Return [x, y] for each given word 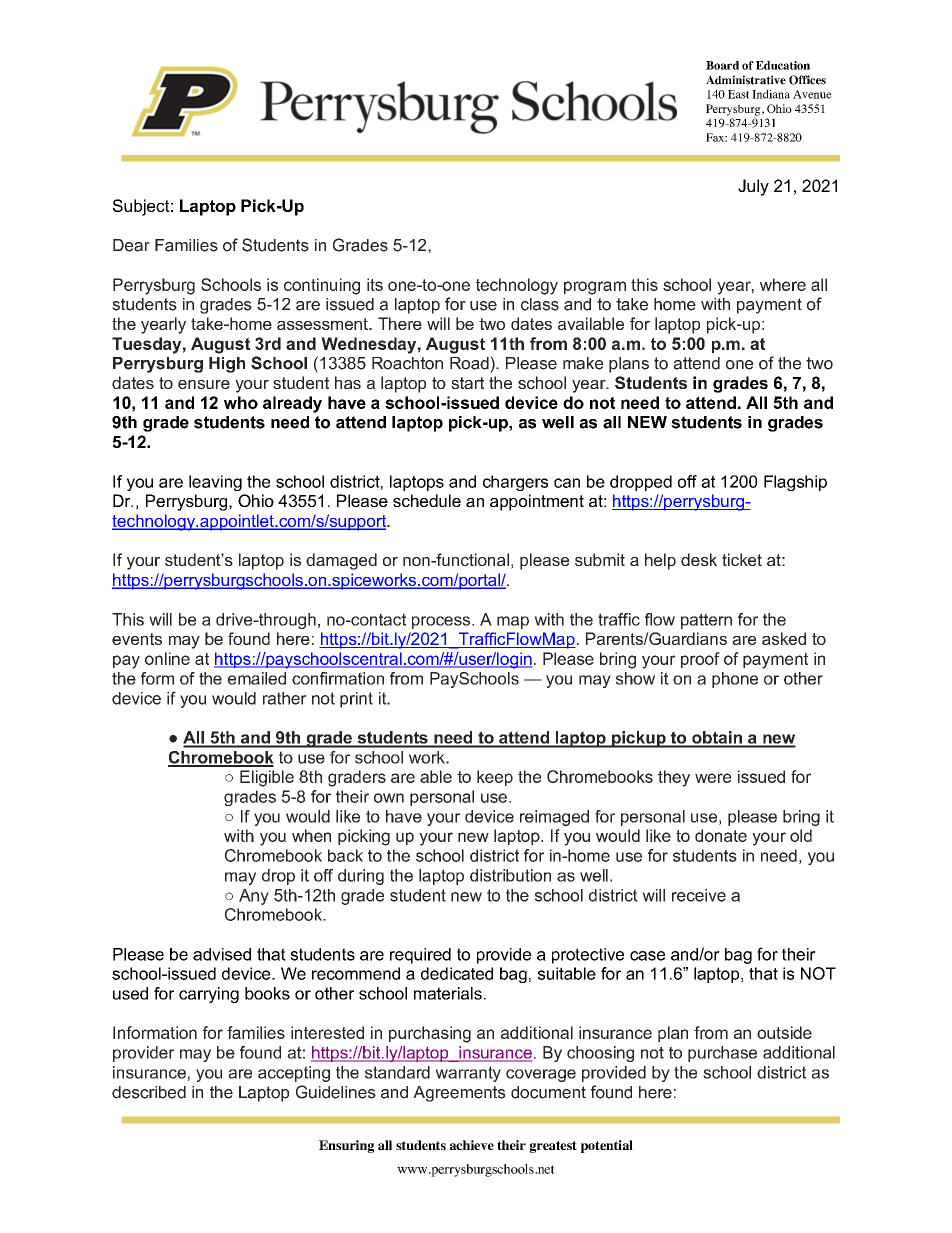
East [738, 94]
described [149, 1092]
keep [495, 778]
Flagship [795, 483]
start [467, 383]
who [241, 402]
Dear [131, 245]
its [375, 284]
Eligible [267, 778]
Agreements [459, 1094]
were [713, 778]
